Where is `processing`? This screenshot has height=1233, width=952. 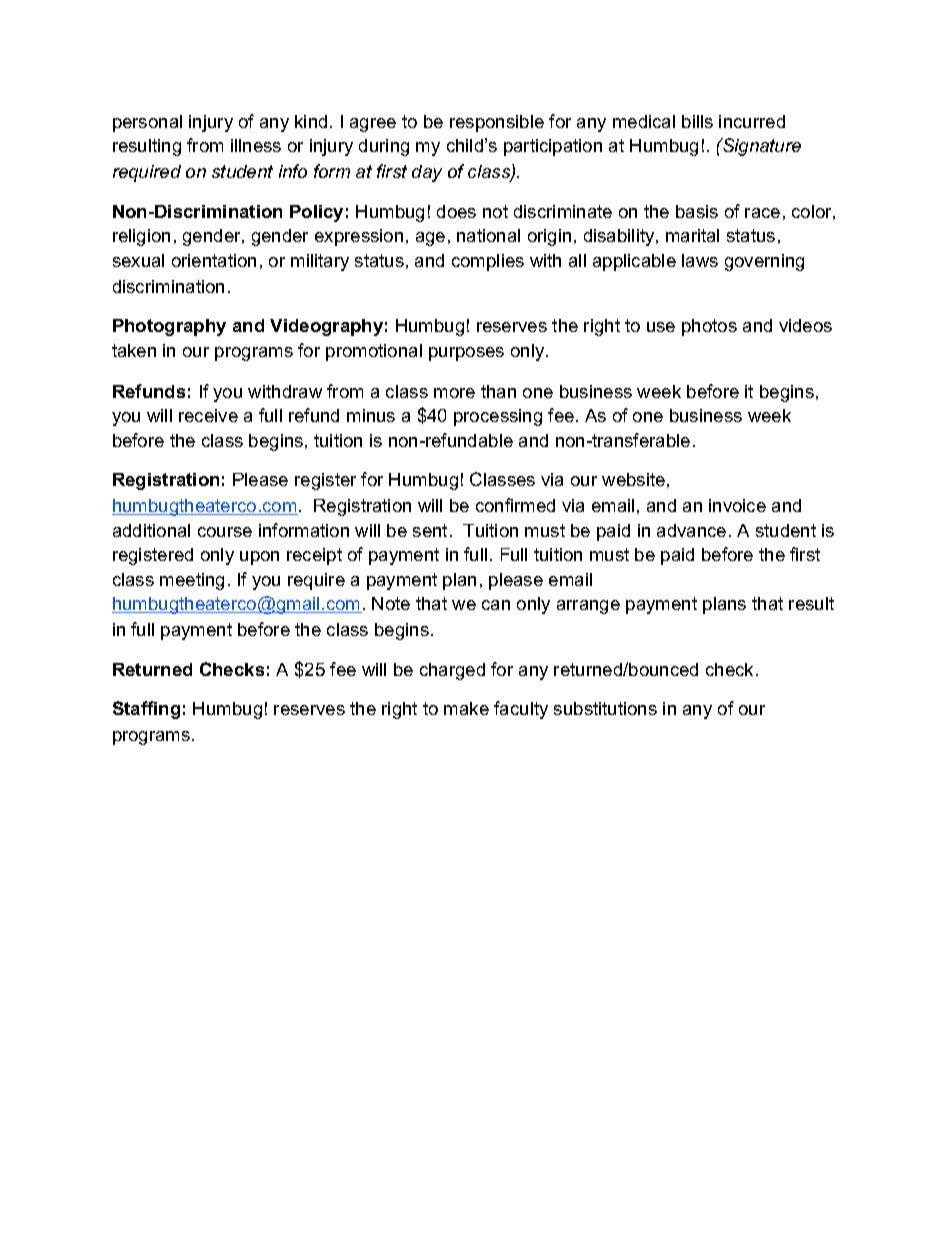
processing is located at coordinates (498, 417).
